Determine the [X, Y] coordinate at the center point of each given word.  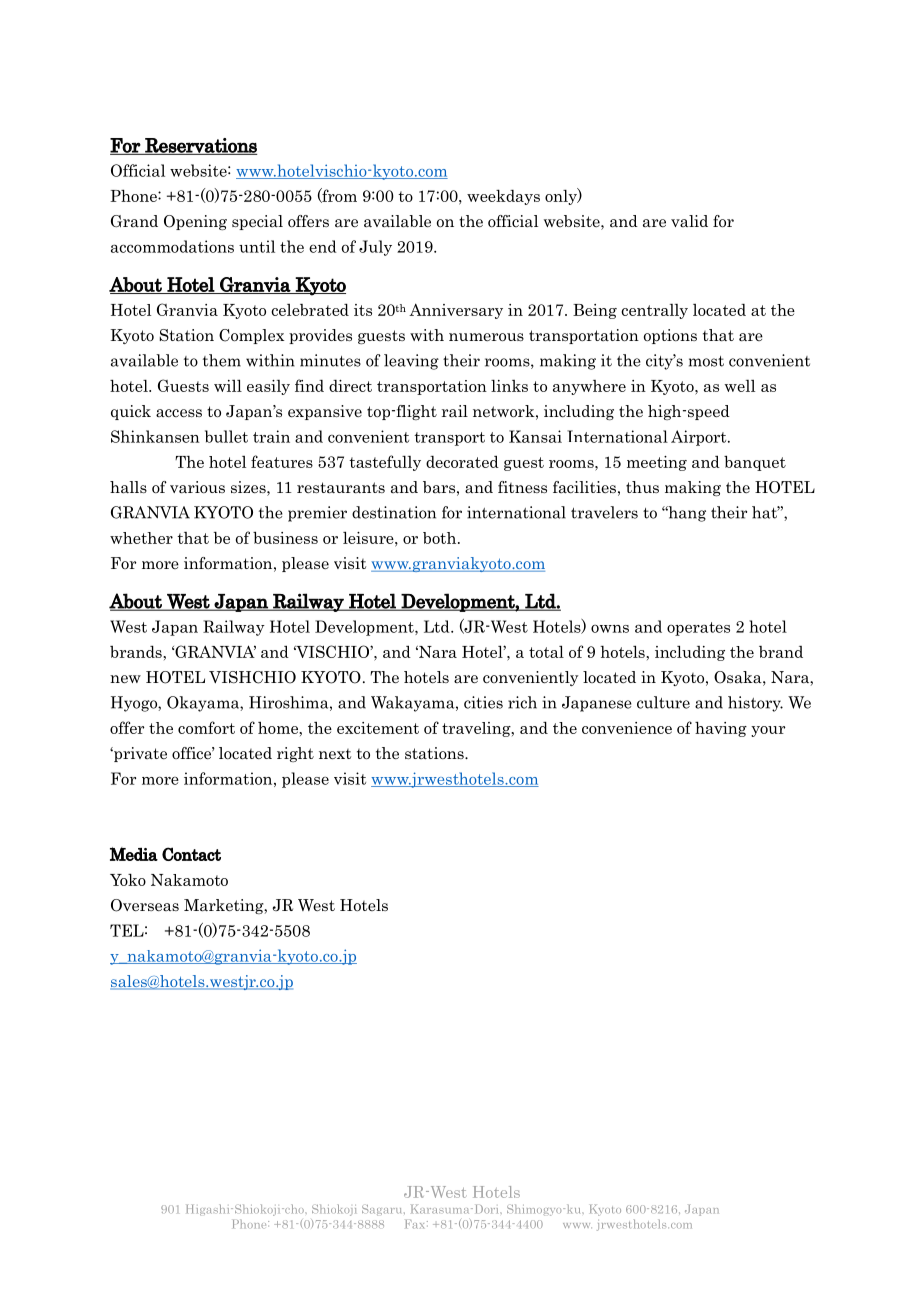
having [721, 729]
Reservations [200, 146]
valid [689, 221]
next [335, 754]
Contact [191, 854]
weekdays [503, 197]
